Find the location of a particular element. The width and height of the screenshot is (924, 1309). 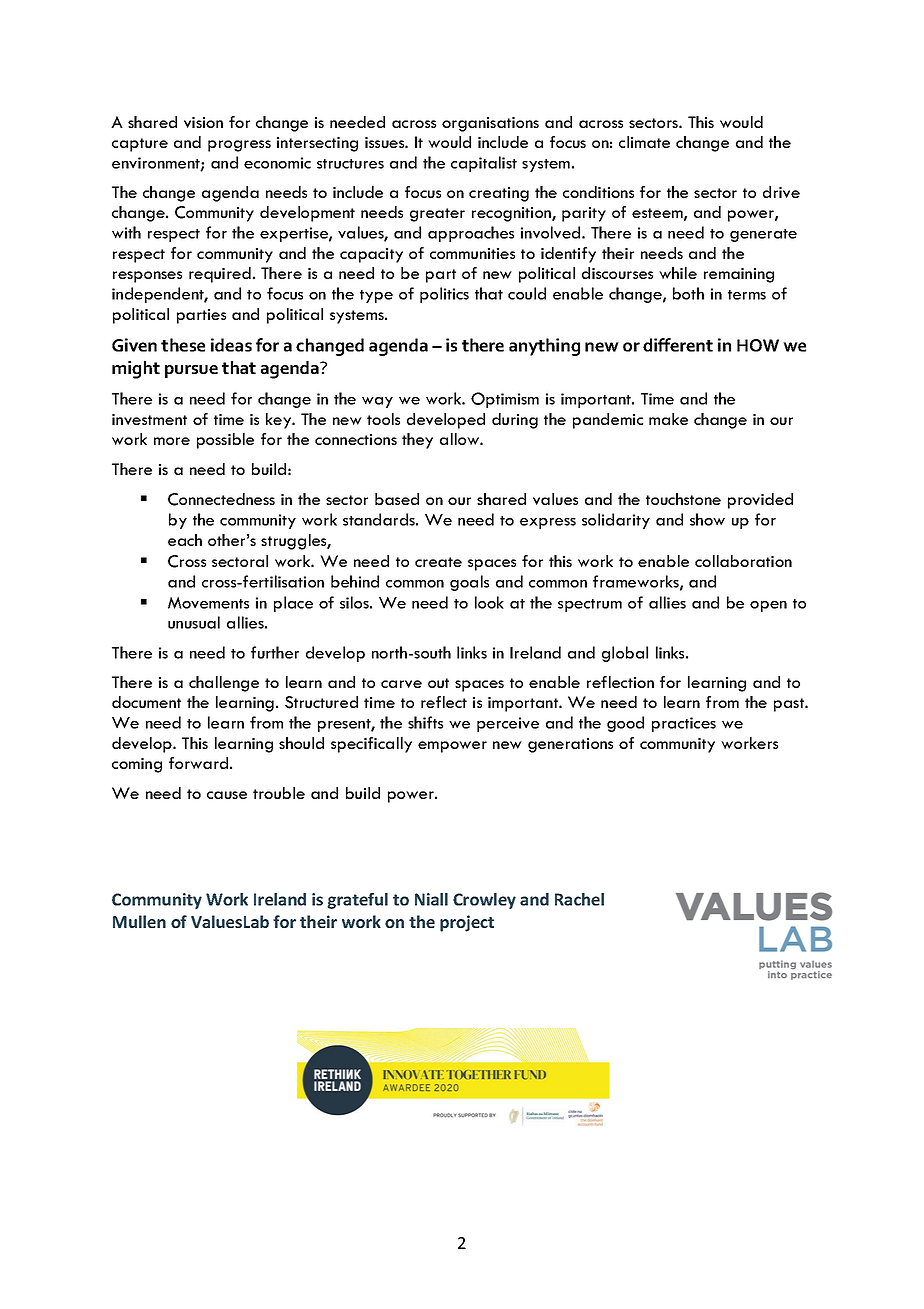

open is located at coordinates (768, 606).
